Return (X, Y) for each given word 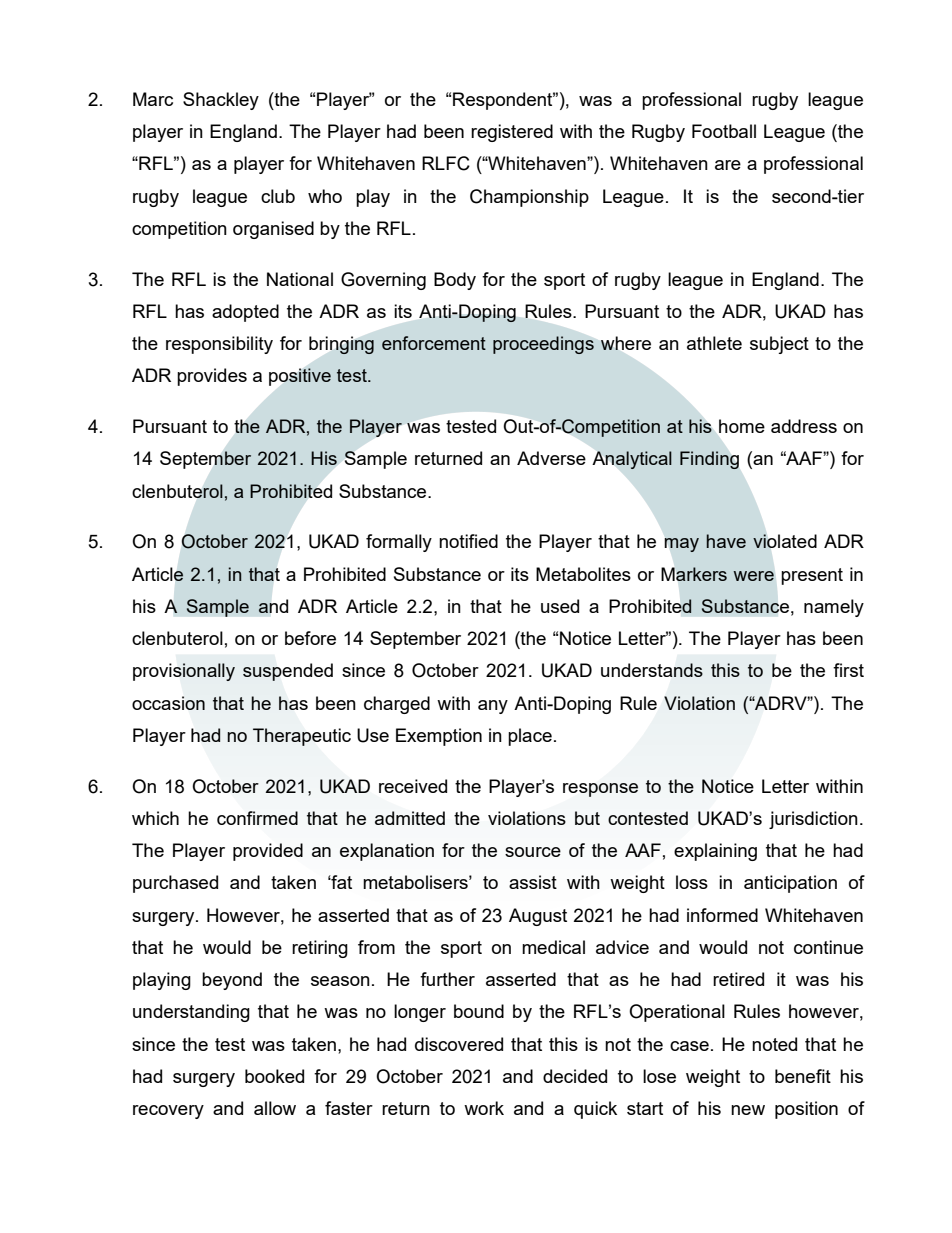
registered (512, 133)
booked (274, 1076)
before (310, 638)
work (484, 1108)
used (560, 606)
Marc (153, 99)
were (753, 576)
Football (724, 131)
